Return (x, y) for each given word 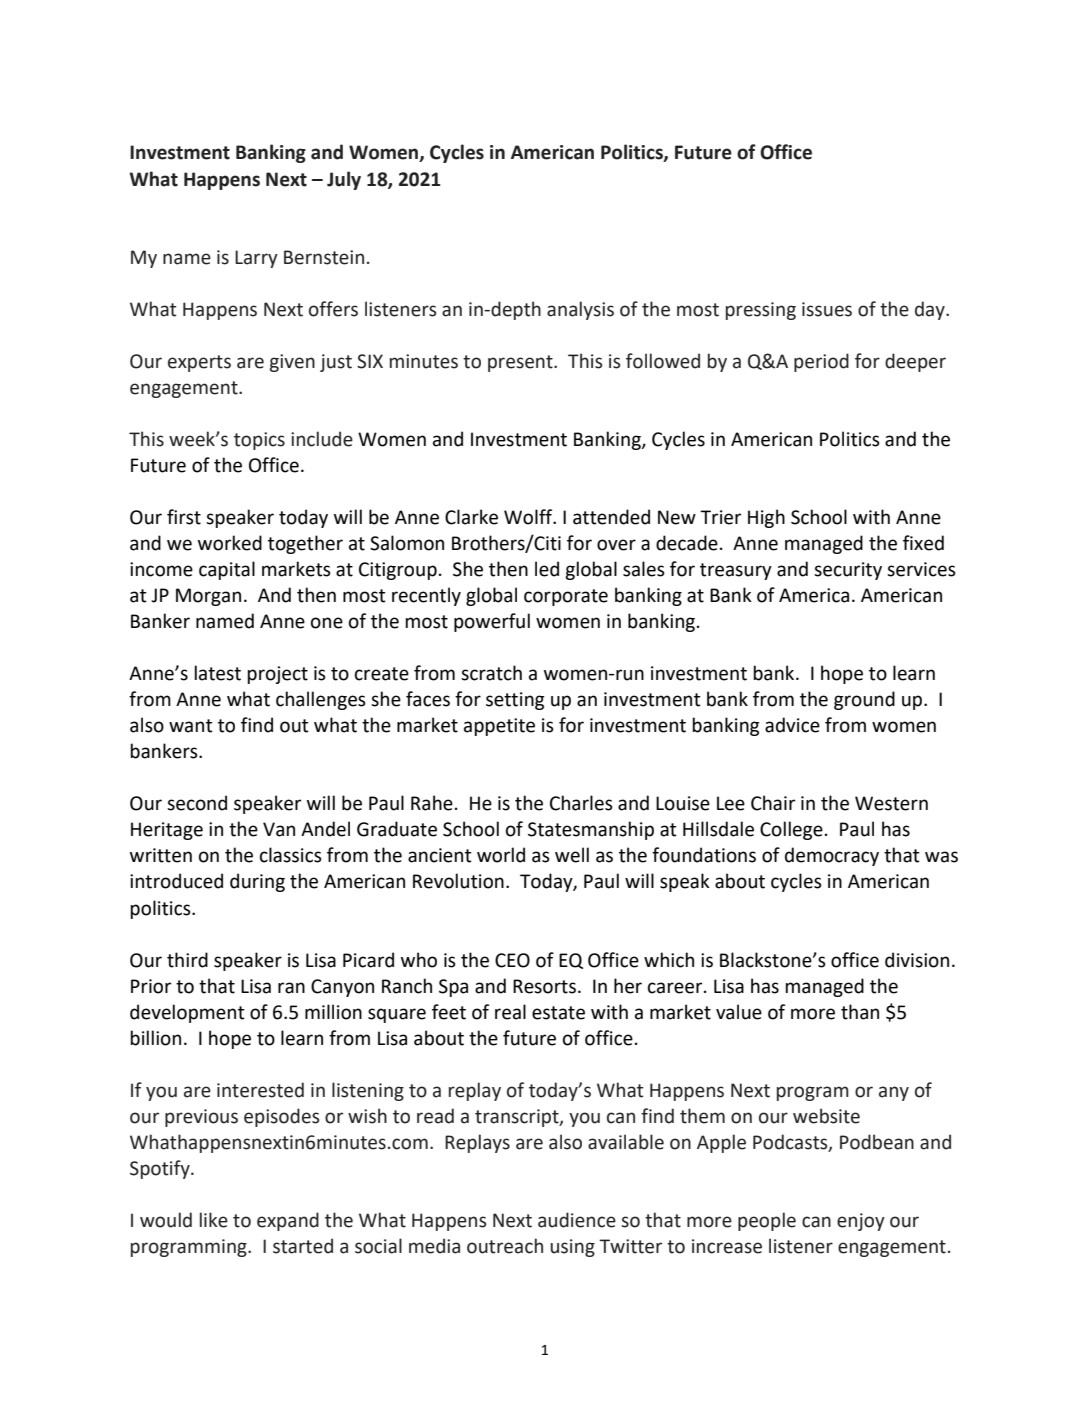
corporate (566, 597)
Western (891, 803)
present (521, 363)
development (187, 1013)
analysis (580, 310)
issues (827, 309)
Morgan (208, 597)
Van (279, 829)
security (848, 571)
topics (259, 441)
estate (558, 1013)
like (214, 1220)
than (860, 1012)
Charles (581, 803)
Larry (256, 259)
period (821, 362)
